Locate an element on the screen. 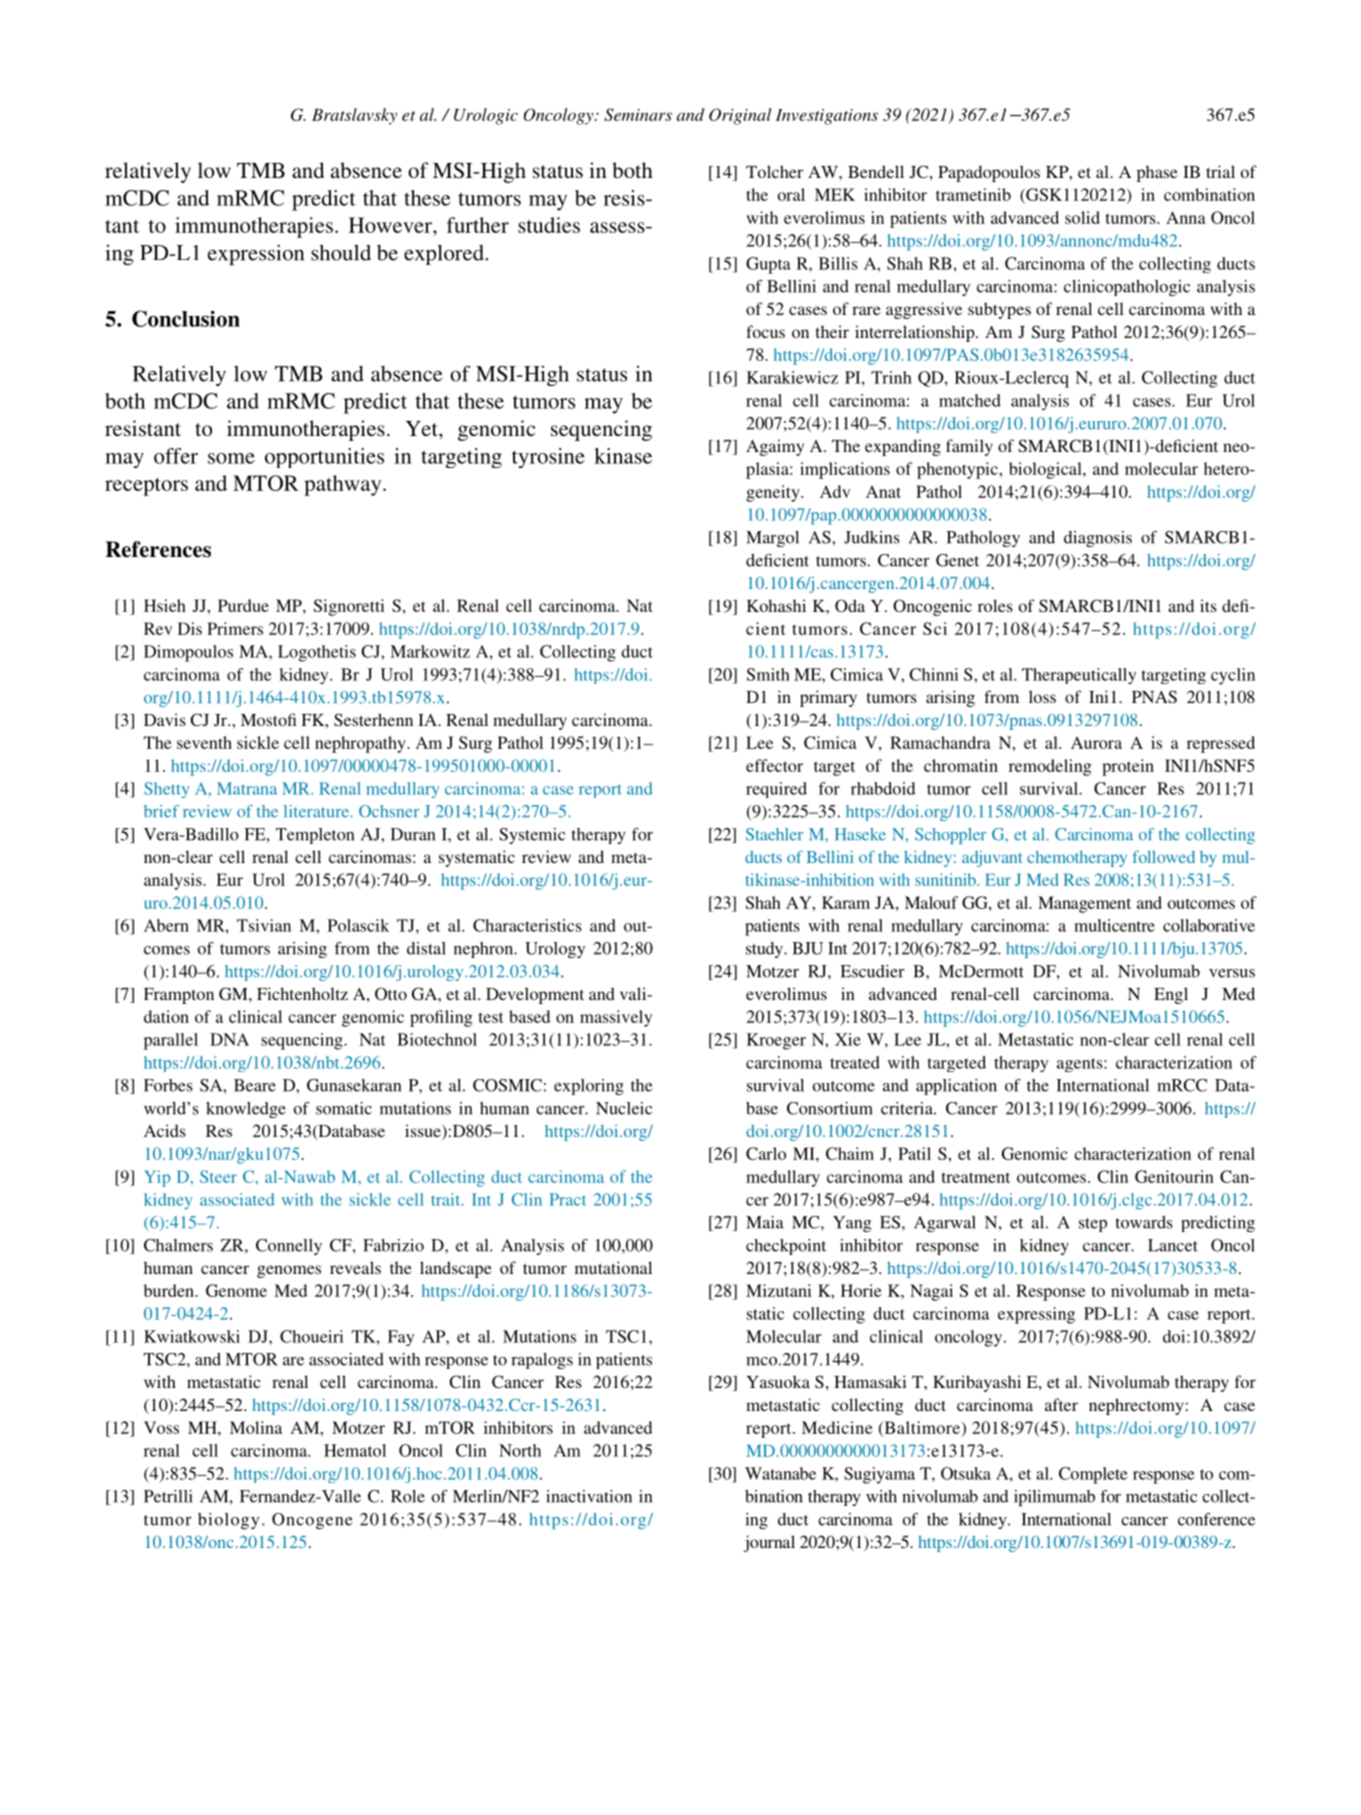 Image resolution: width=1361 pixels, height=1815 pixels. phase is located at coordinates (1157, 173).
